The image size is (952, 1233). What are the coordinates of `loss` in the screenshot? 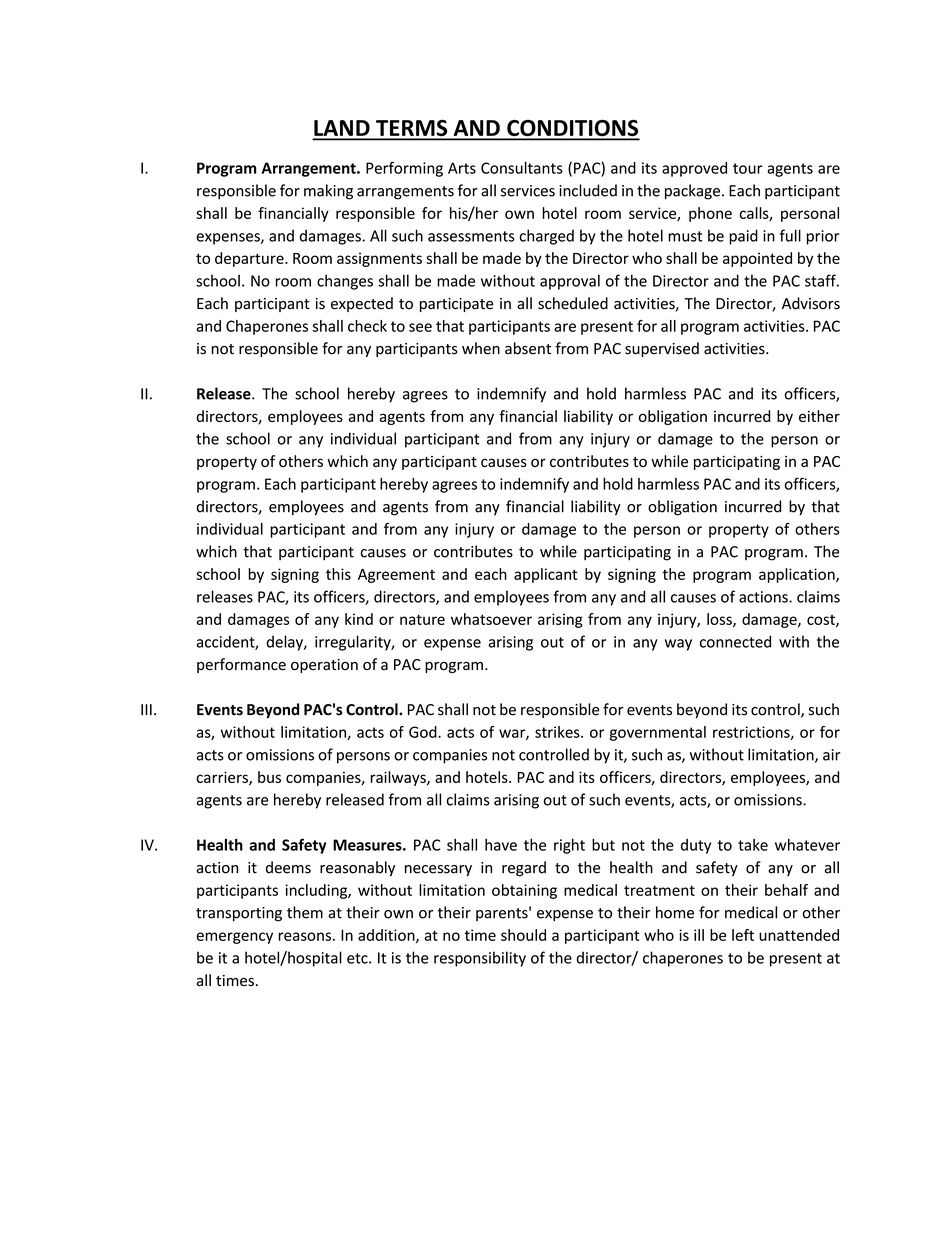 It's located at (720, 620).
